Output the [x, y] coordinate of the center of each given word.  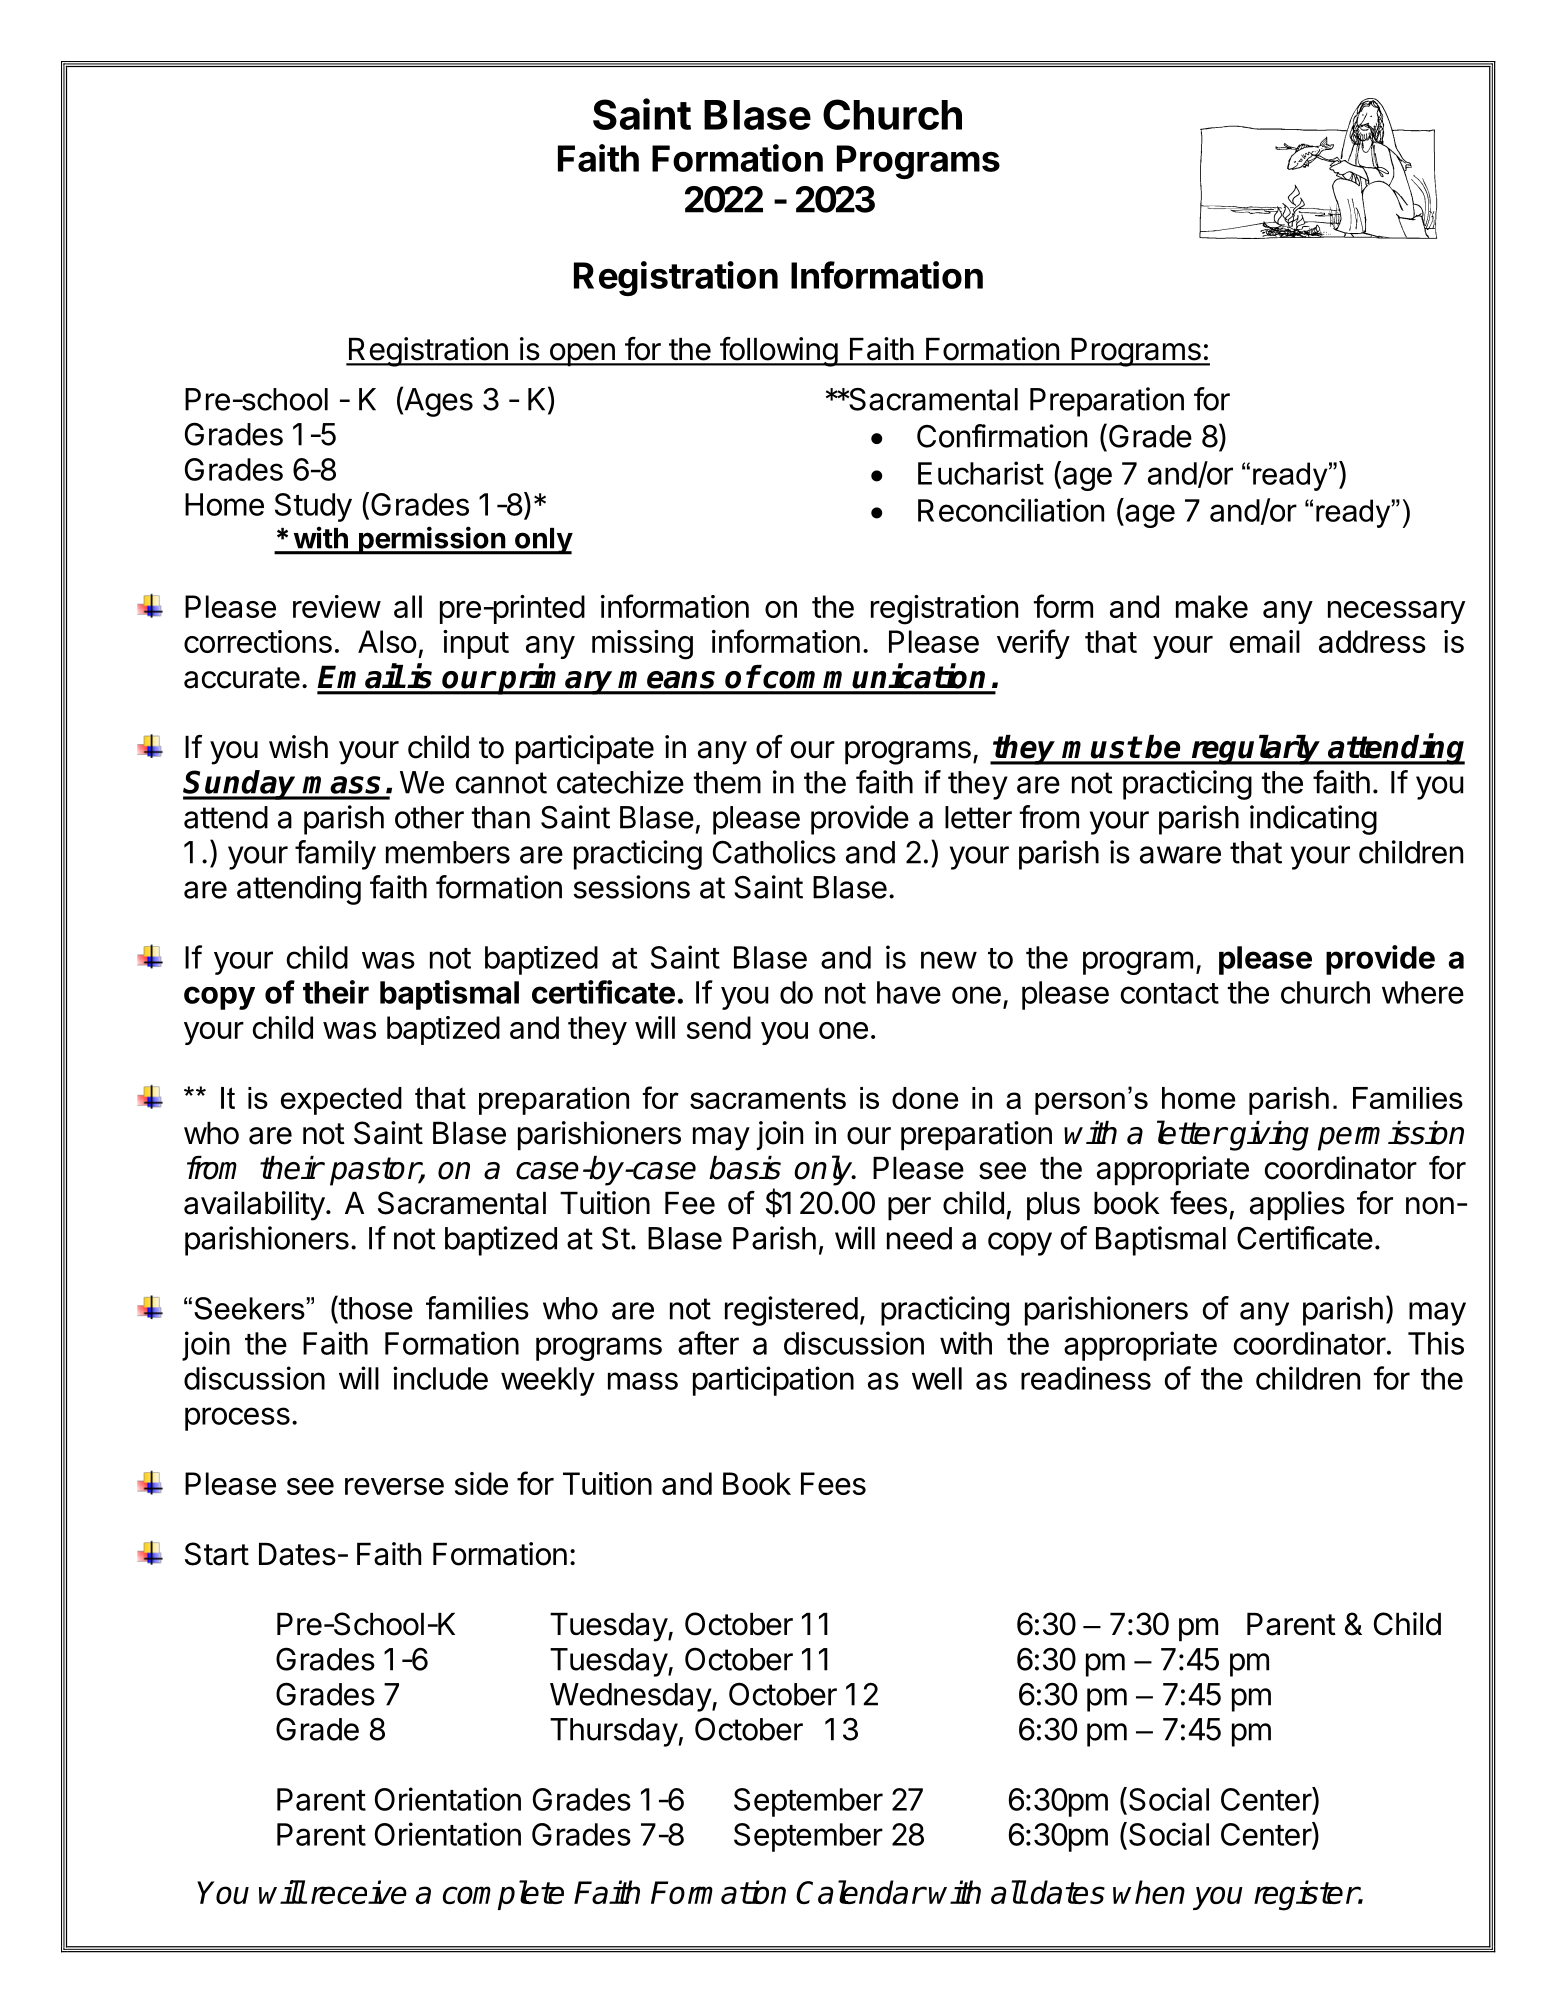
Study [313, 507]
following [778, 352]
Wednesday [631, 1697]
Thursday [614, 1732]
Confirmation [1002, 436]
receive [359, 1892]
